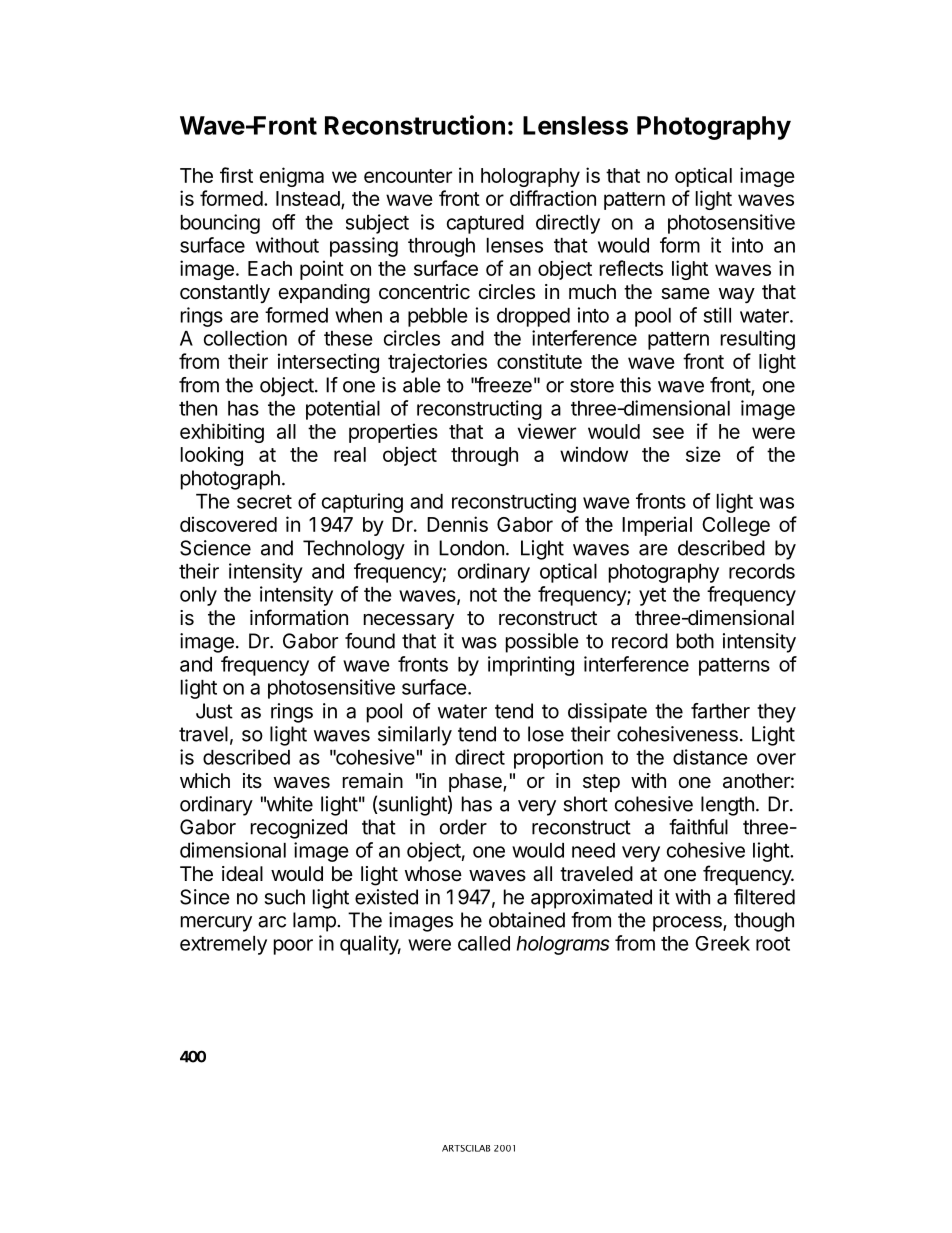 The width and height of the screenshot is (952, 1233). I want to click on London, so click(471, 548).
